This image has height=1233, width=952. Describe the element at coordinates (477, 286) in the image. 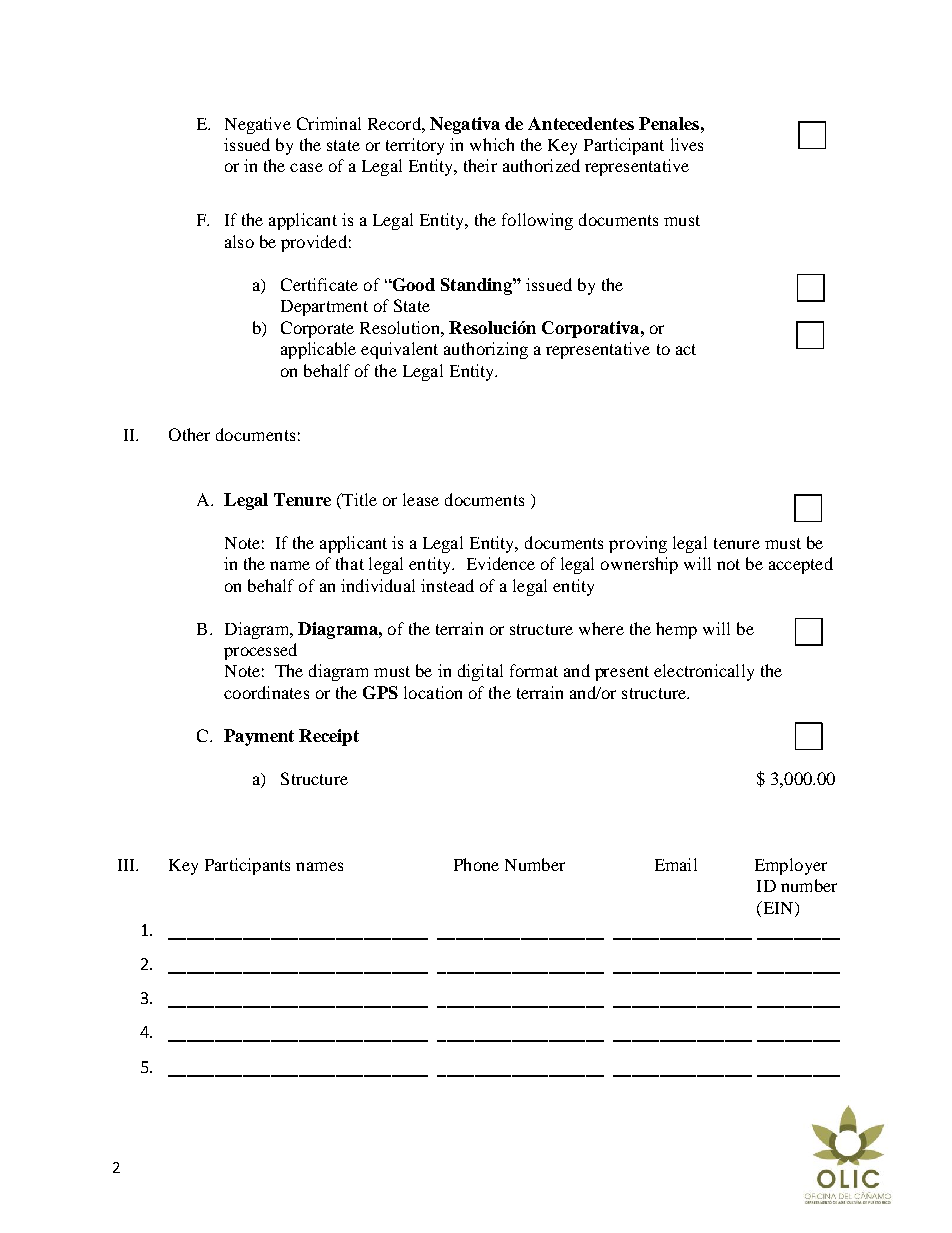

I see `Standing` at that location.
